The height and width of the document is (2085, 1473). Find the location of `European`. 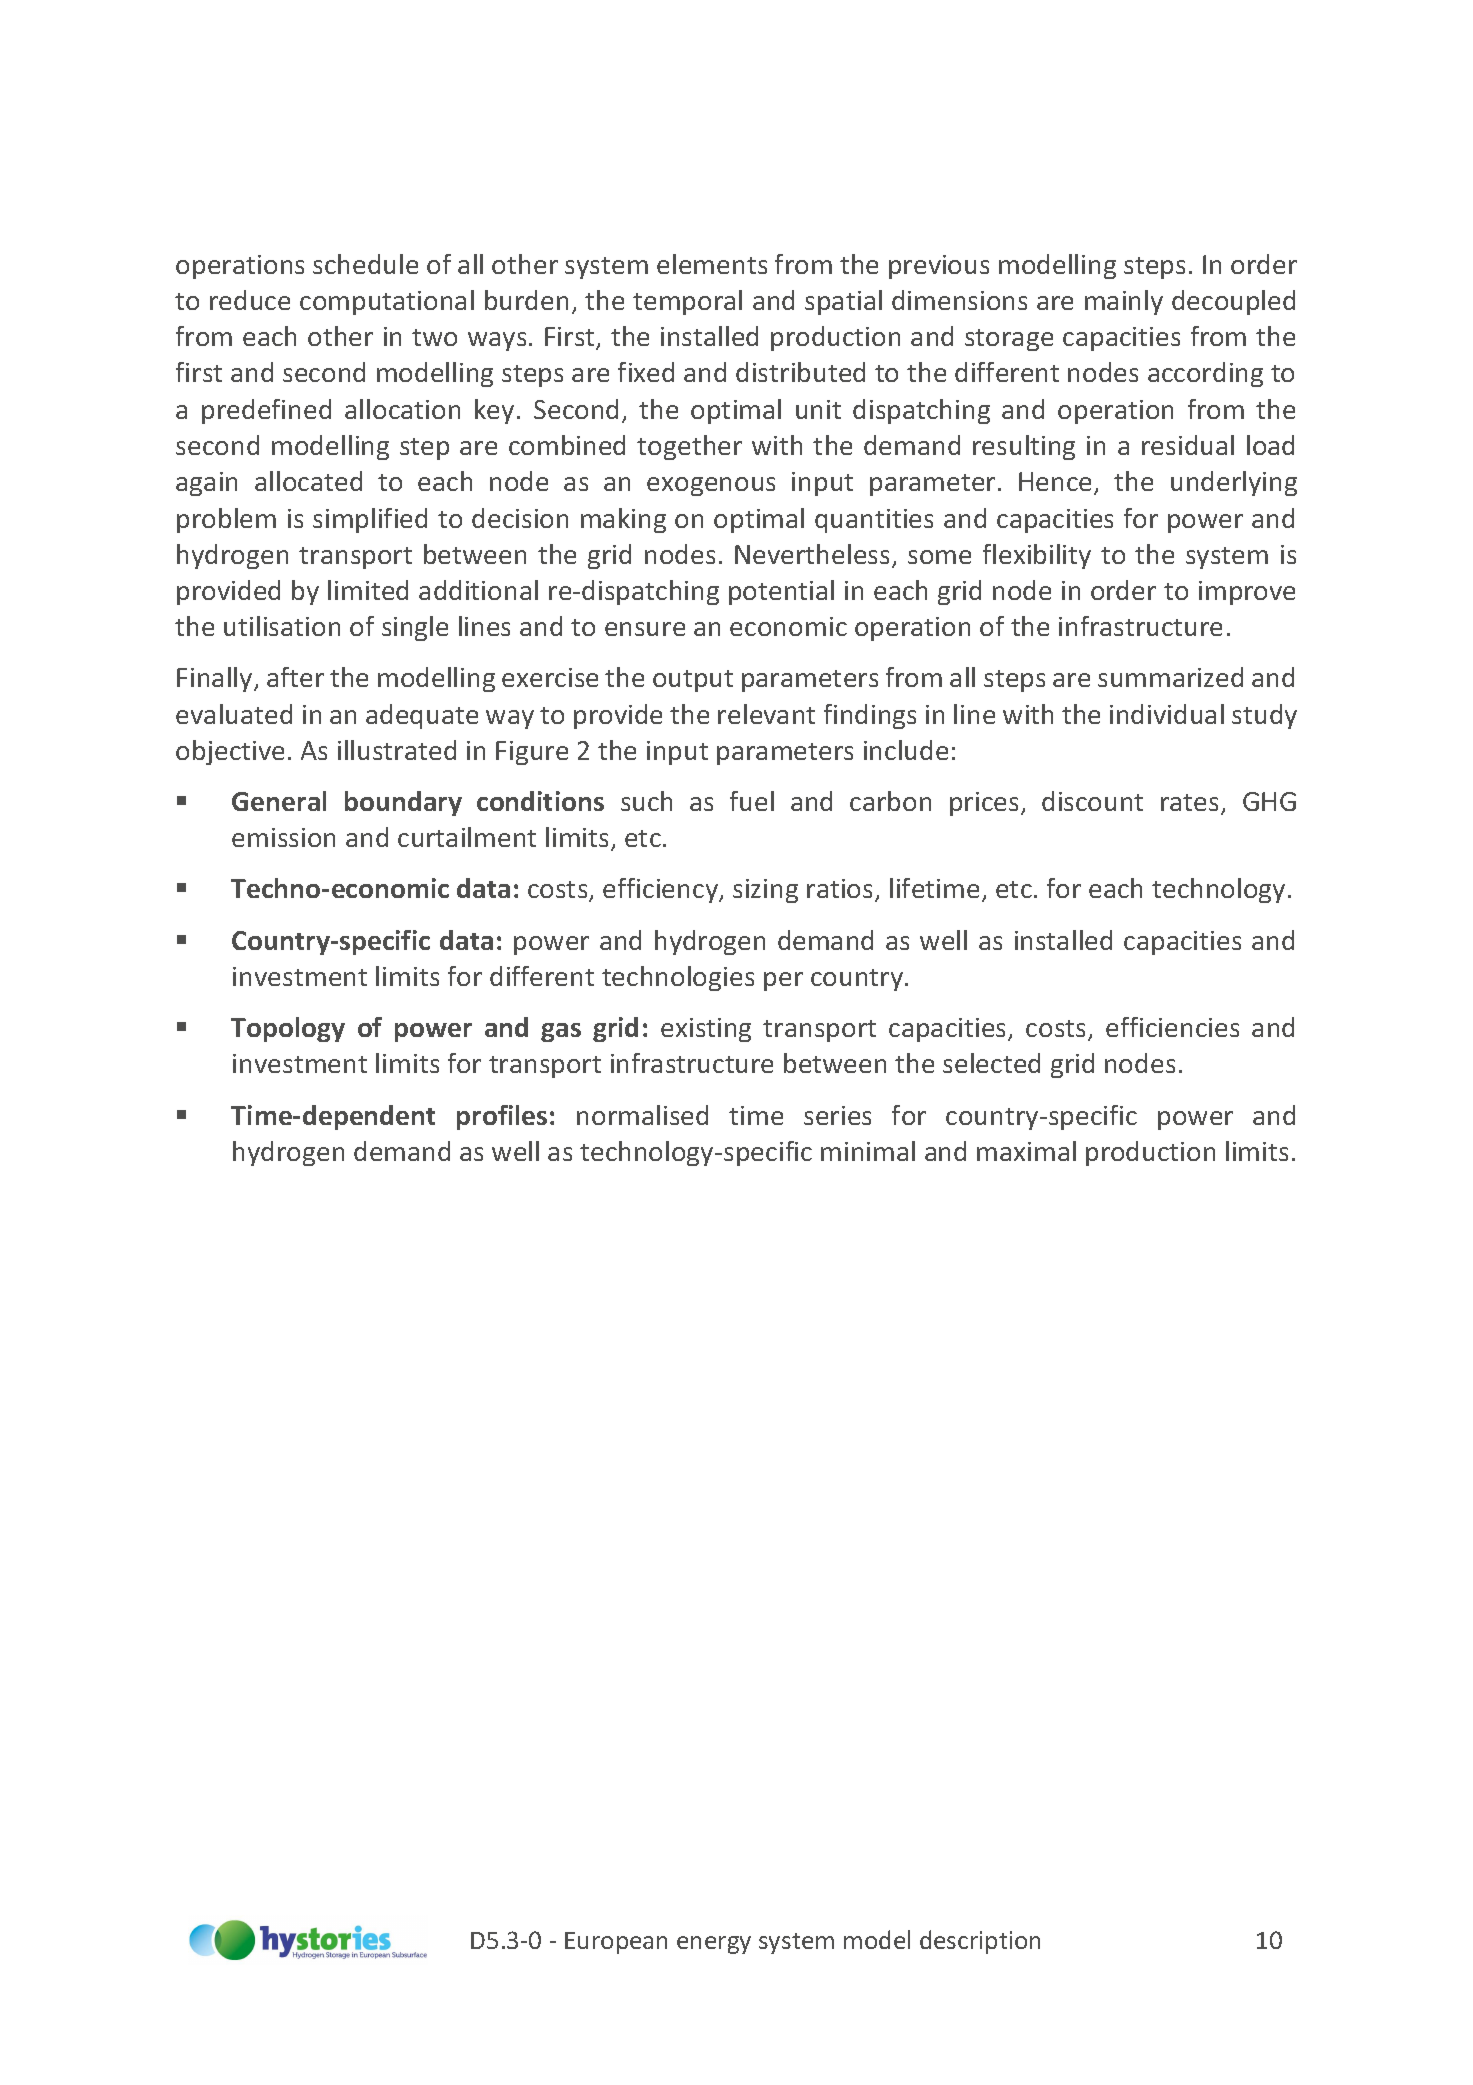

European is located at coordinates (616, 1943).
